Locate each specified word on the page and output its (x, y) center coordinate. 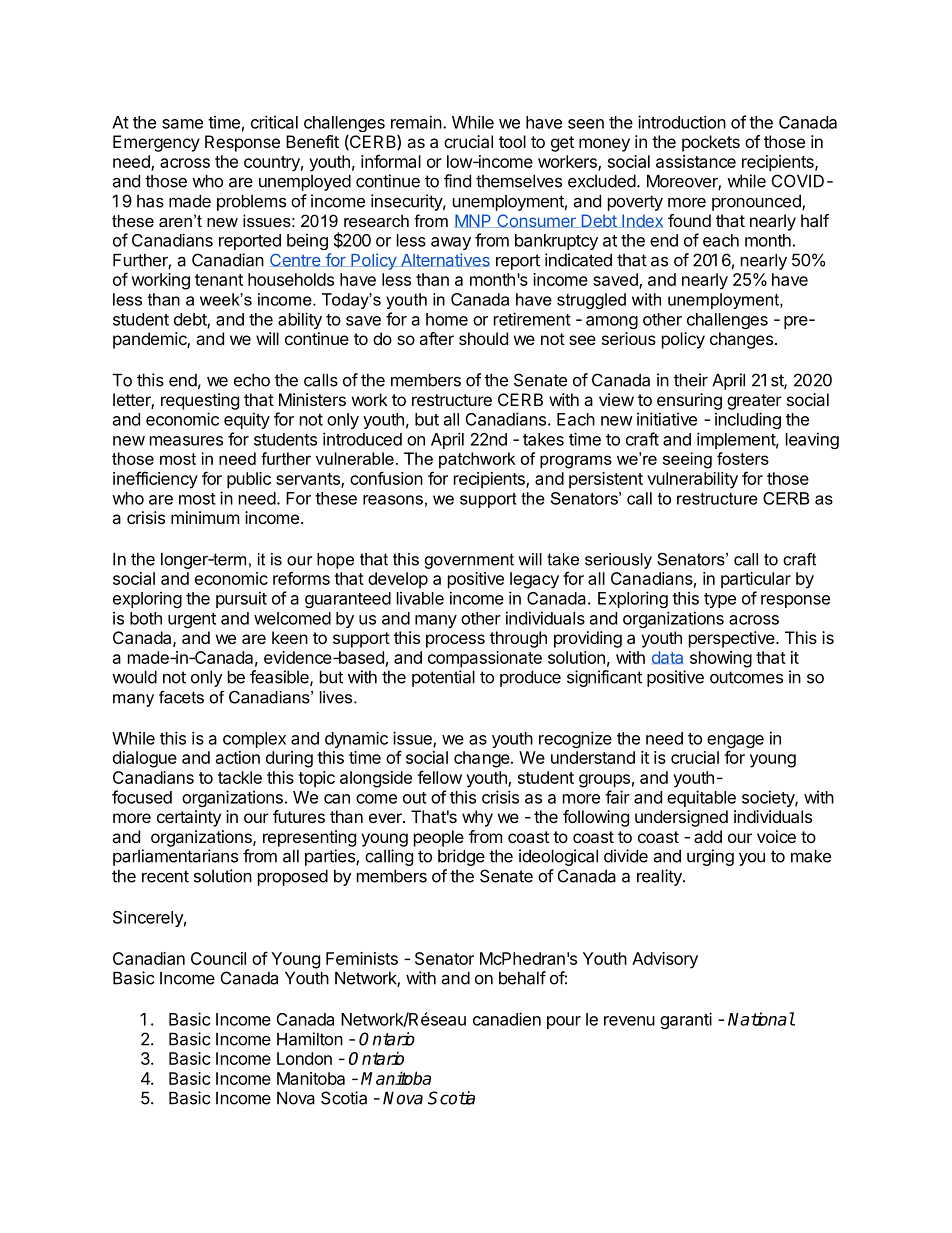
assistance (696, 161)
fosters (743, 458)
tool (512, 141)
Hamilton (310, 1039)
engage (735, 743)
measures (186, 441)
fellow (439, 777)
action (238, 757)
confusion (386, 478)
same (182, 124)
